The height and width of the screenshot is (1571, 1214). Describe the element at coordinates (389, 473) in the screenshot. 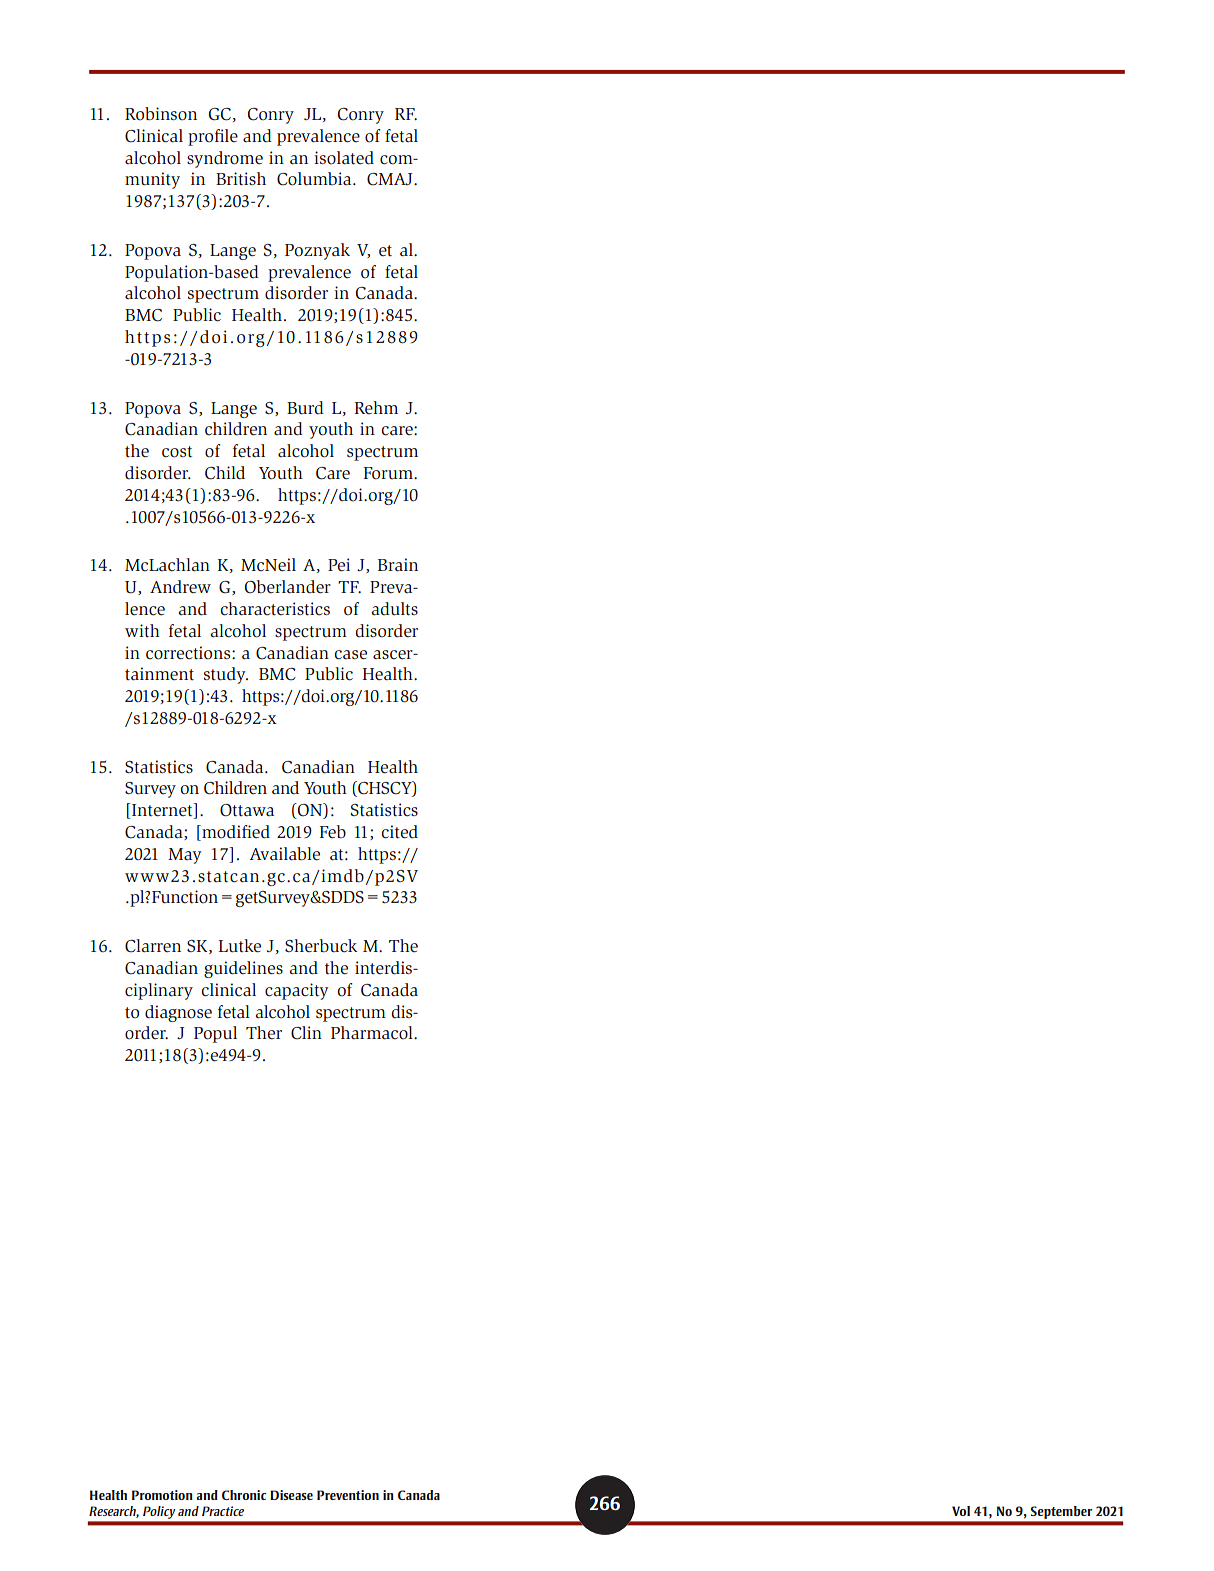

I see `Forum` at that location.
